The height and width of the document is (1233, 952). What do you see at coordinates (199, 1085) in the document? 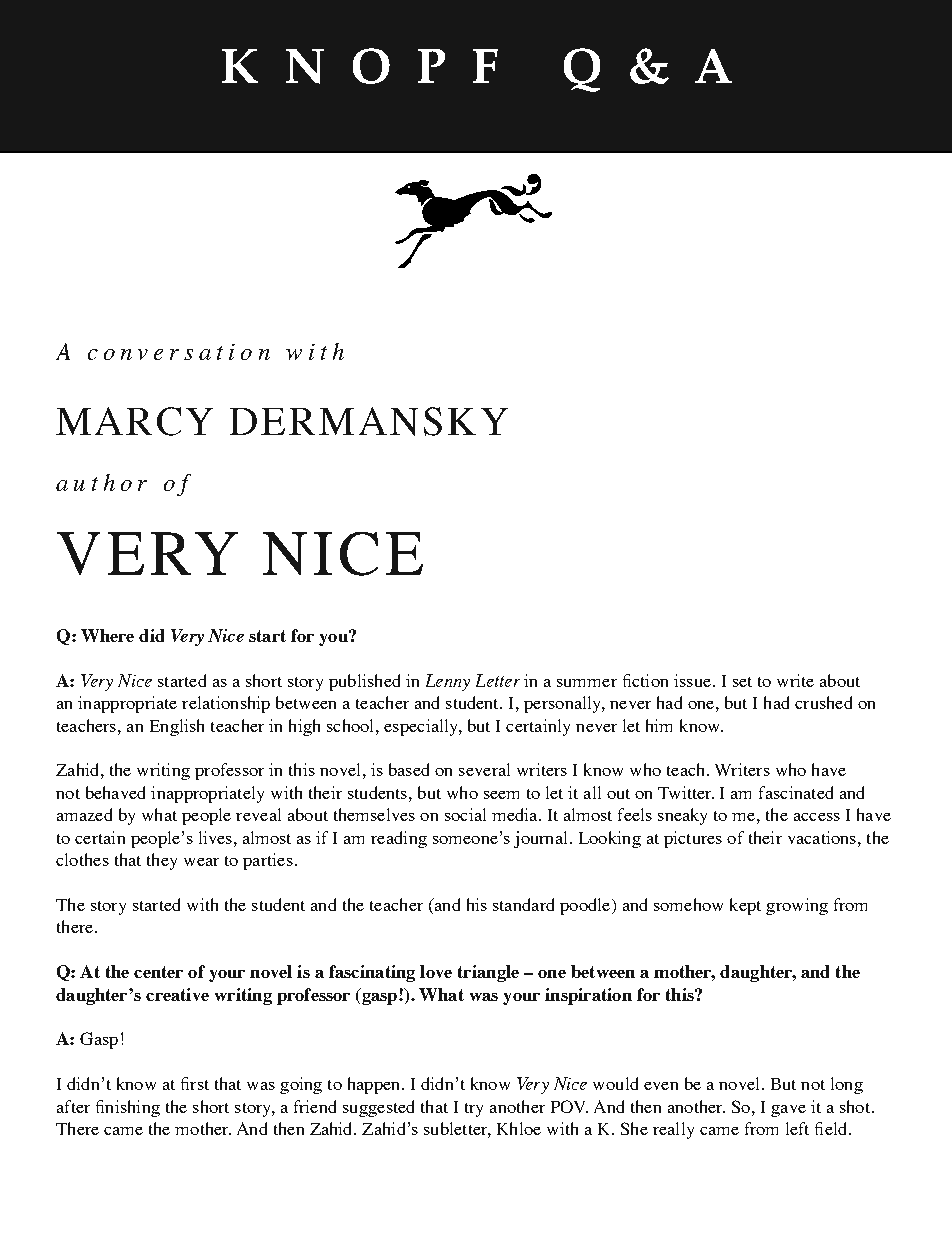
I see `rst` at bounding box center [199, 1085].
